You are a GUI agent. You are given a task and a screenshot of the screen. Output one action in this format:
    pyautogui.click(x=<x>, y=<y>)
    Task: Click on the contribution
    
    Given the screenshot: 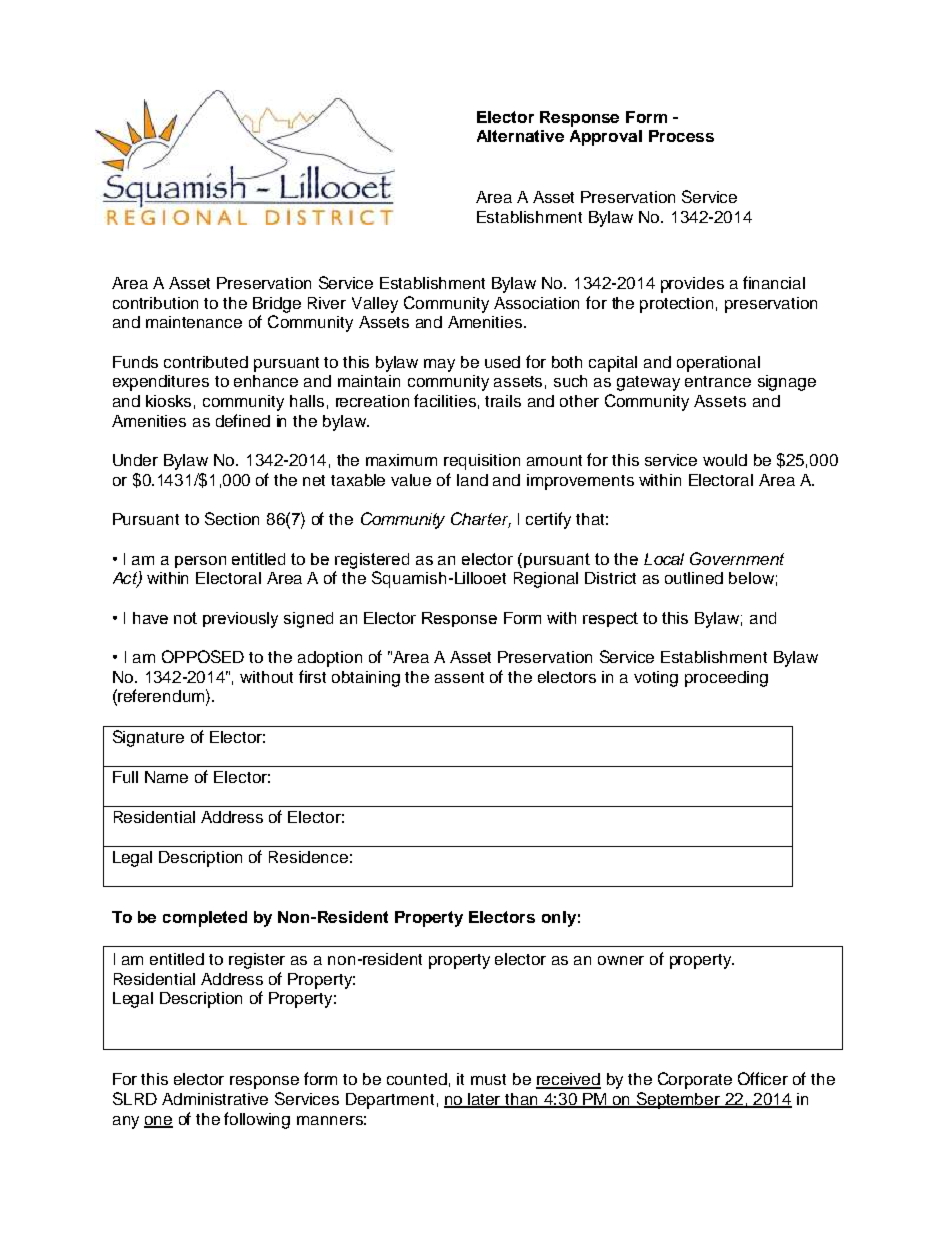 What is the action you would take?
    pyautogui.click(x=155, y=303)
